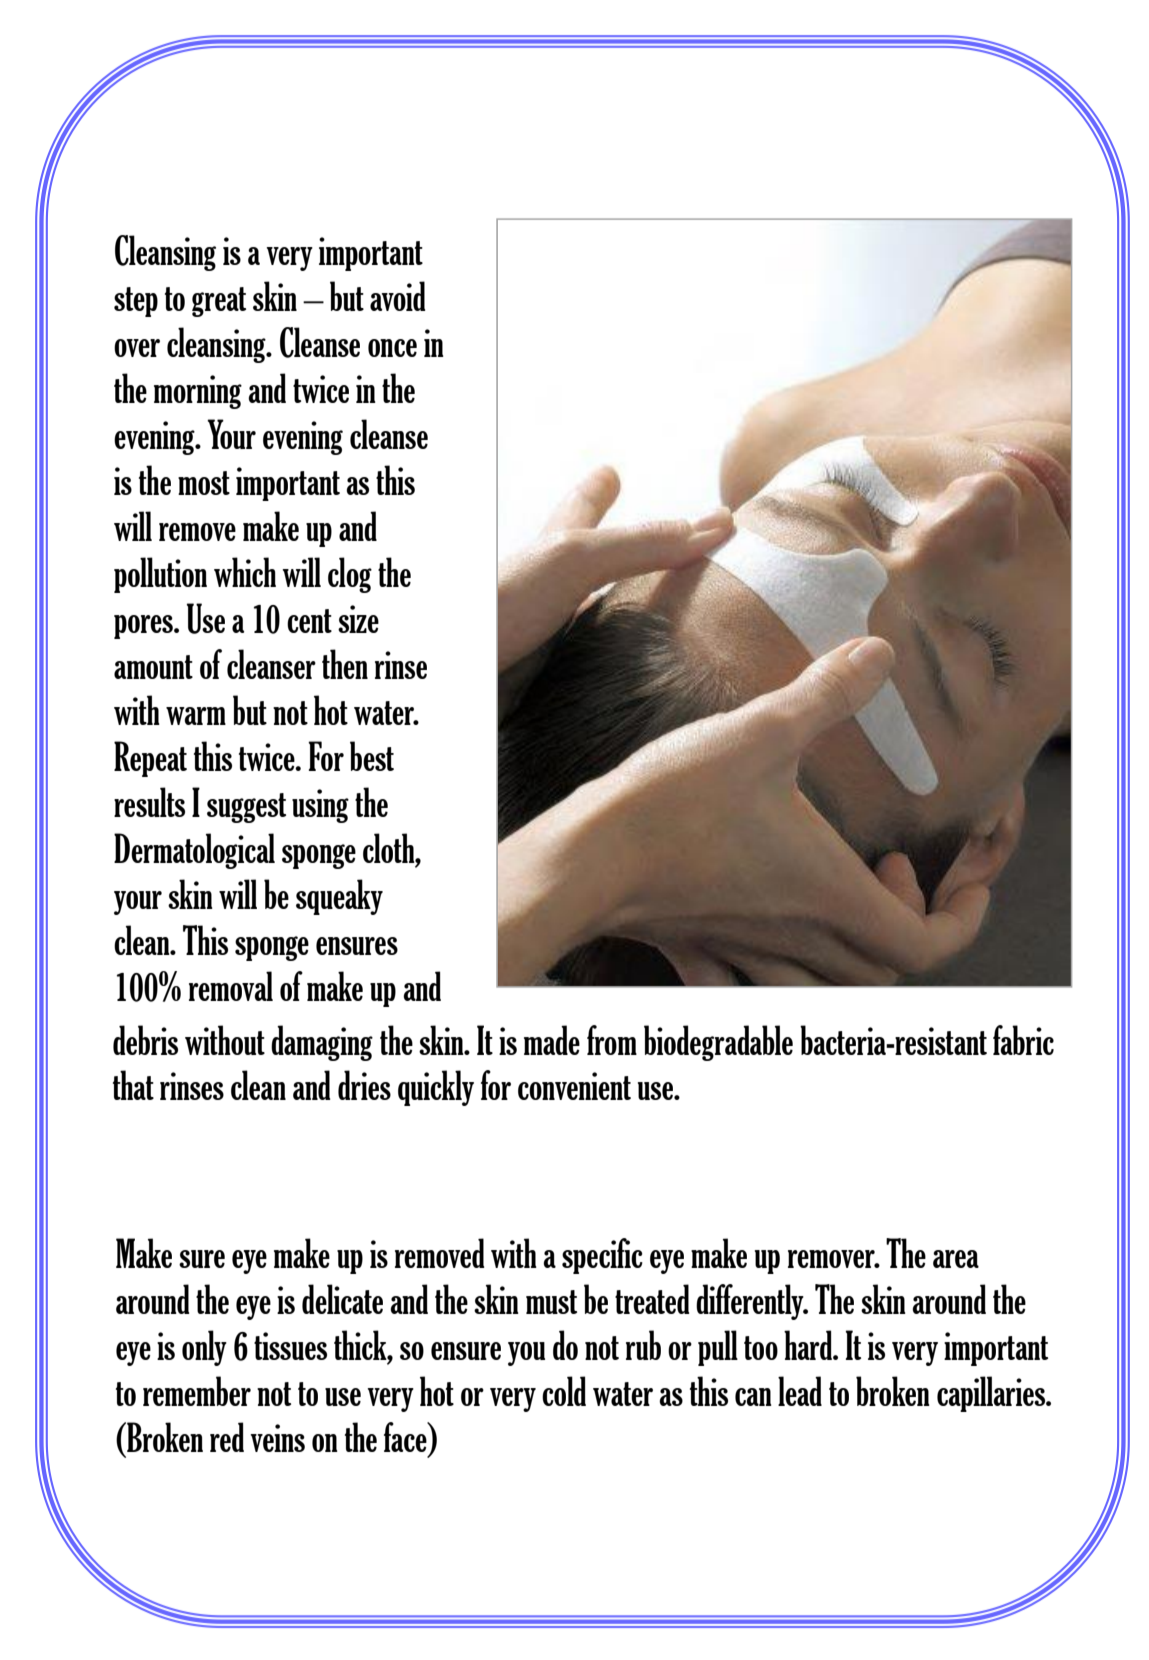 This page has height=1660, width=1149. I want to click on avoid, so click(398, 296).
